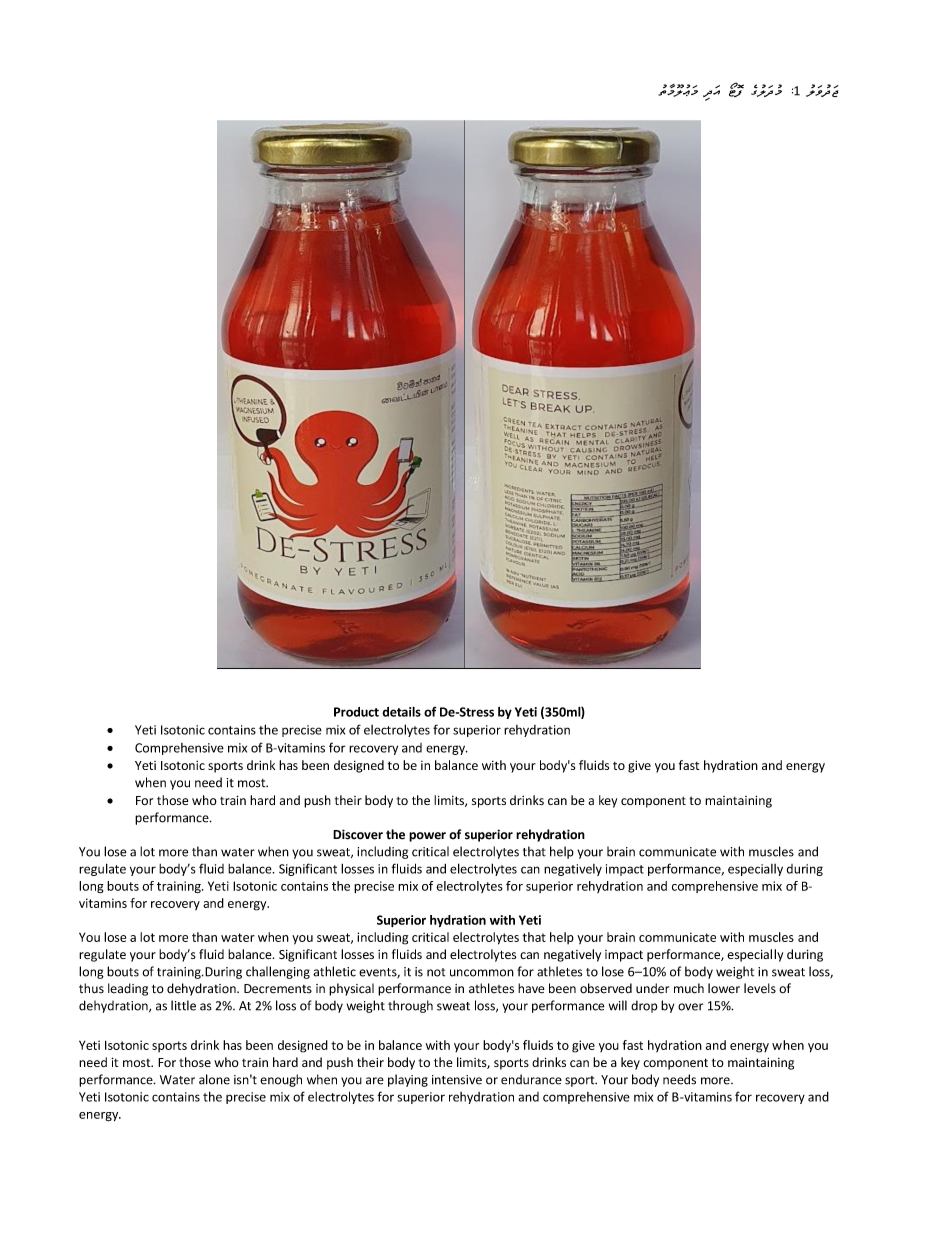 Image resolution: width=952 pixels, height=1233 pixels. What do you see at coordinates (689, 988) in the document?
I see `much` at bounding box center [689, 988].
